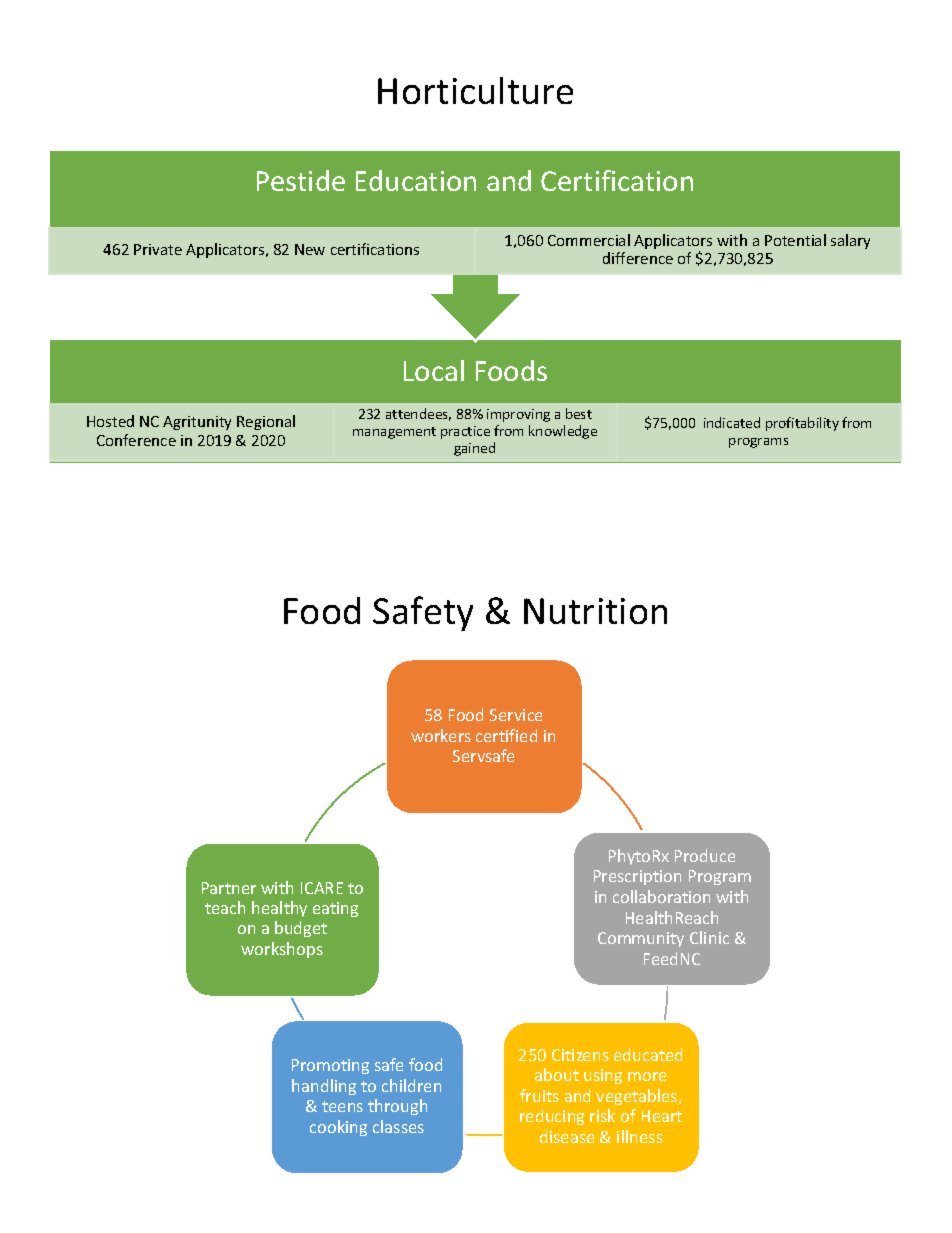 The width and height of the page is (952, 1233). I want to click on handling, so click(324, 1087).
